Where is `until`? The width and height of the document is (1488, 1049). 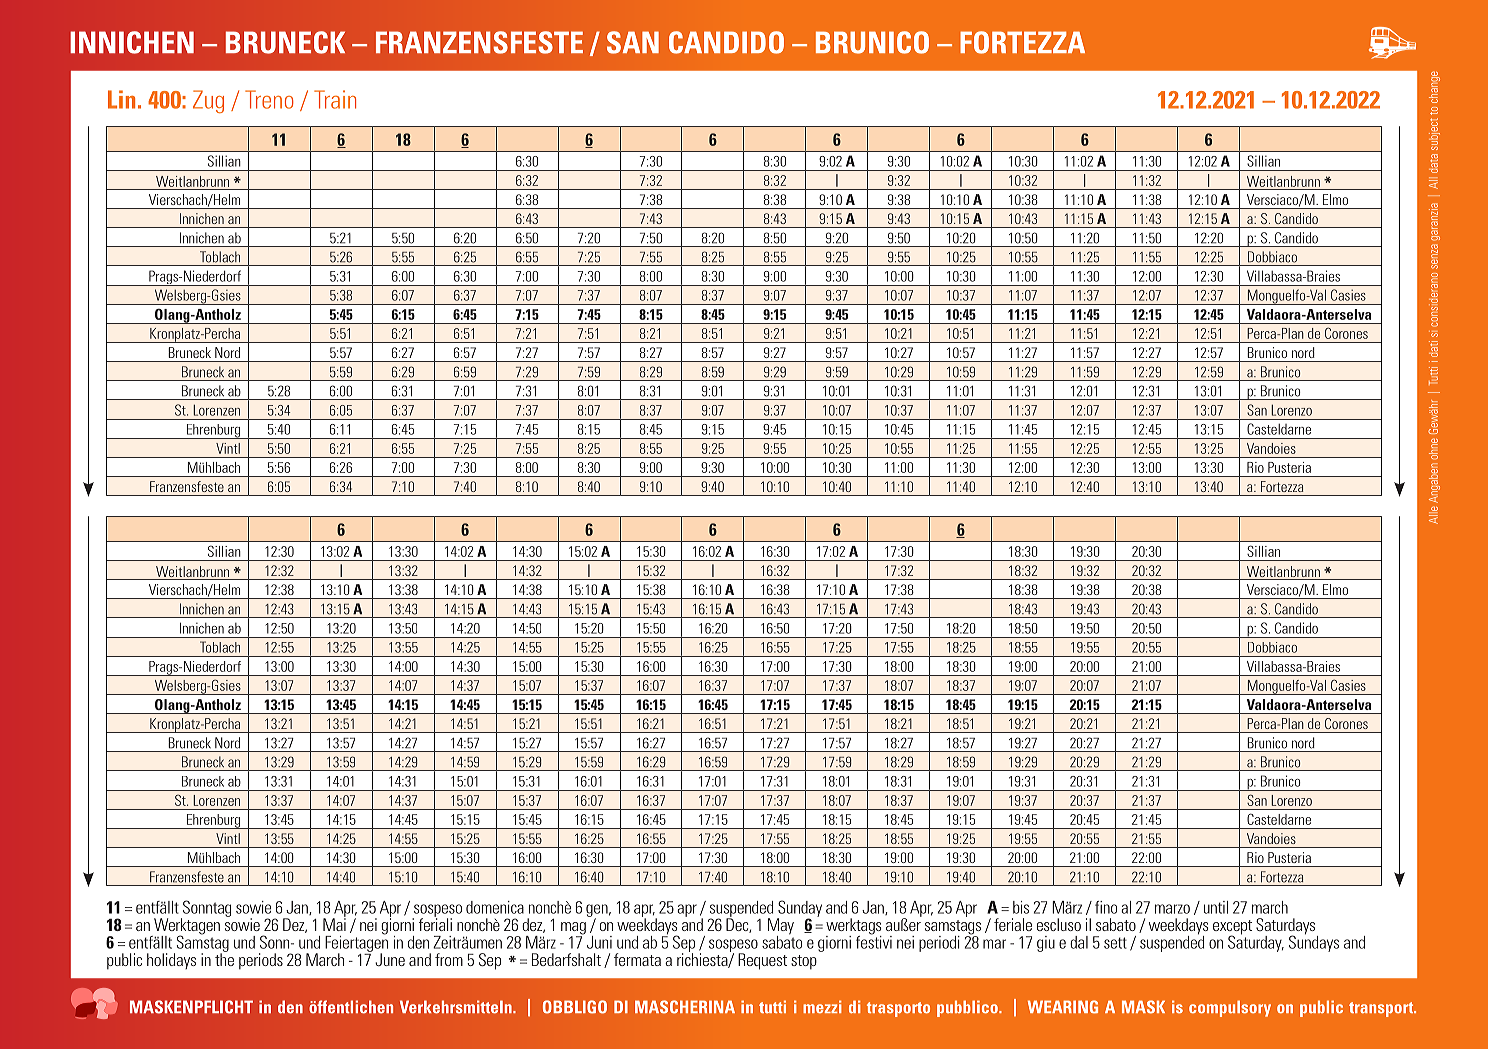 until is located at coordinates (1216, 907).
